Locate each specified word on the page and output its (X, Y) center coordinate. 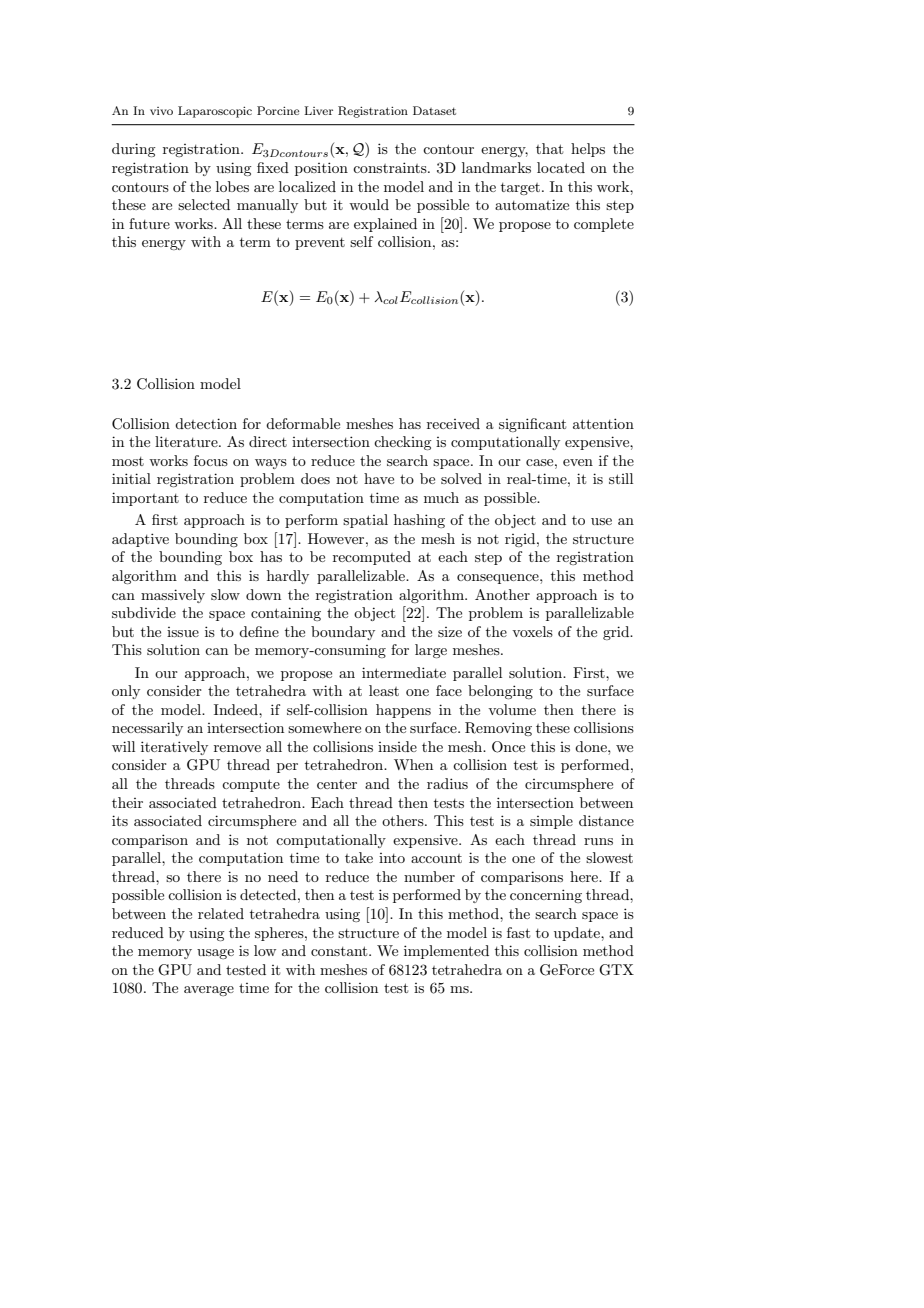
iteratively (174, 748)
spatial (365, 521)
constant (340, 951)
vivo (161, 111)
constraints (391, 167)
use (601, 521)
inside (397, 746)
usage (215, 954)
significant (532, 425)
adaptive (140, 540)
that (549, 148)
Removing (498, 729)
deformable (303, 423)
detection (206, 423)
